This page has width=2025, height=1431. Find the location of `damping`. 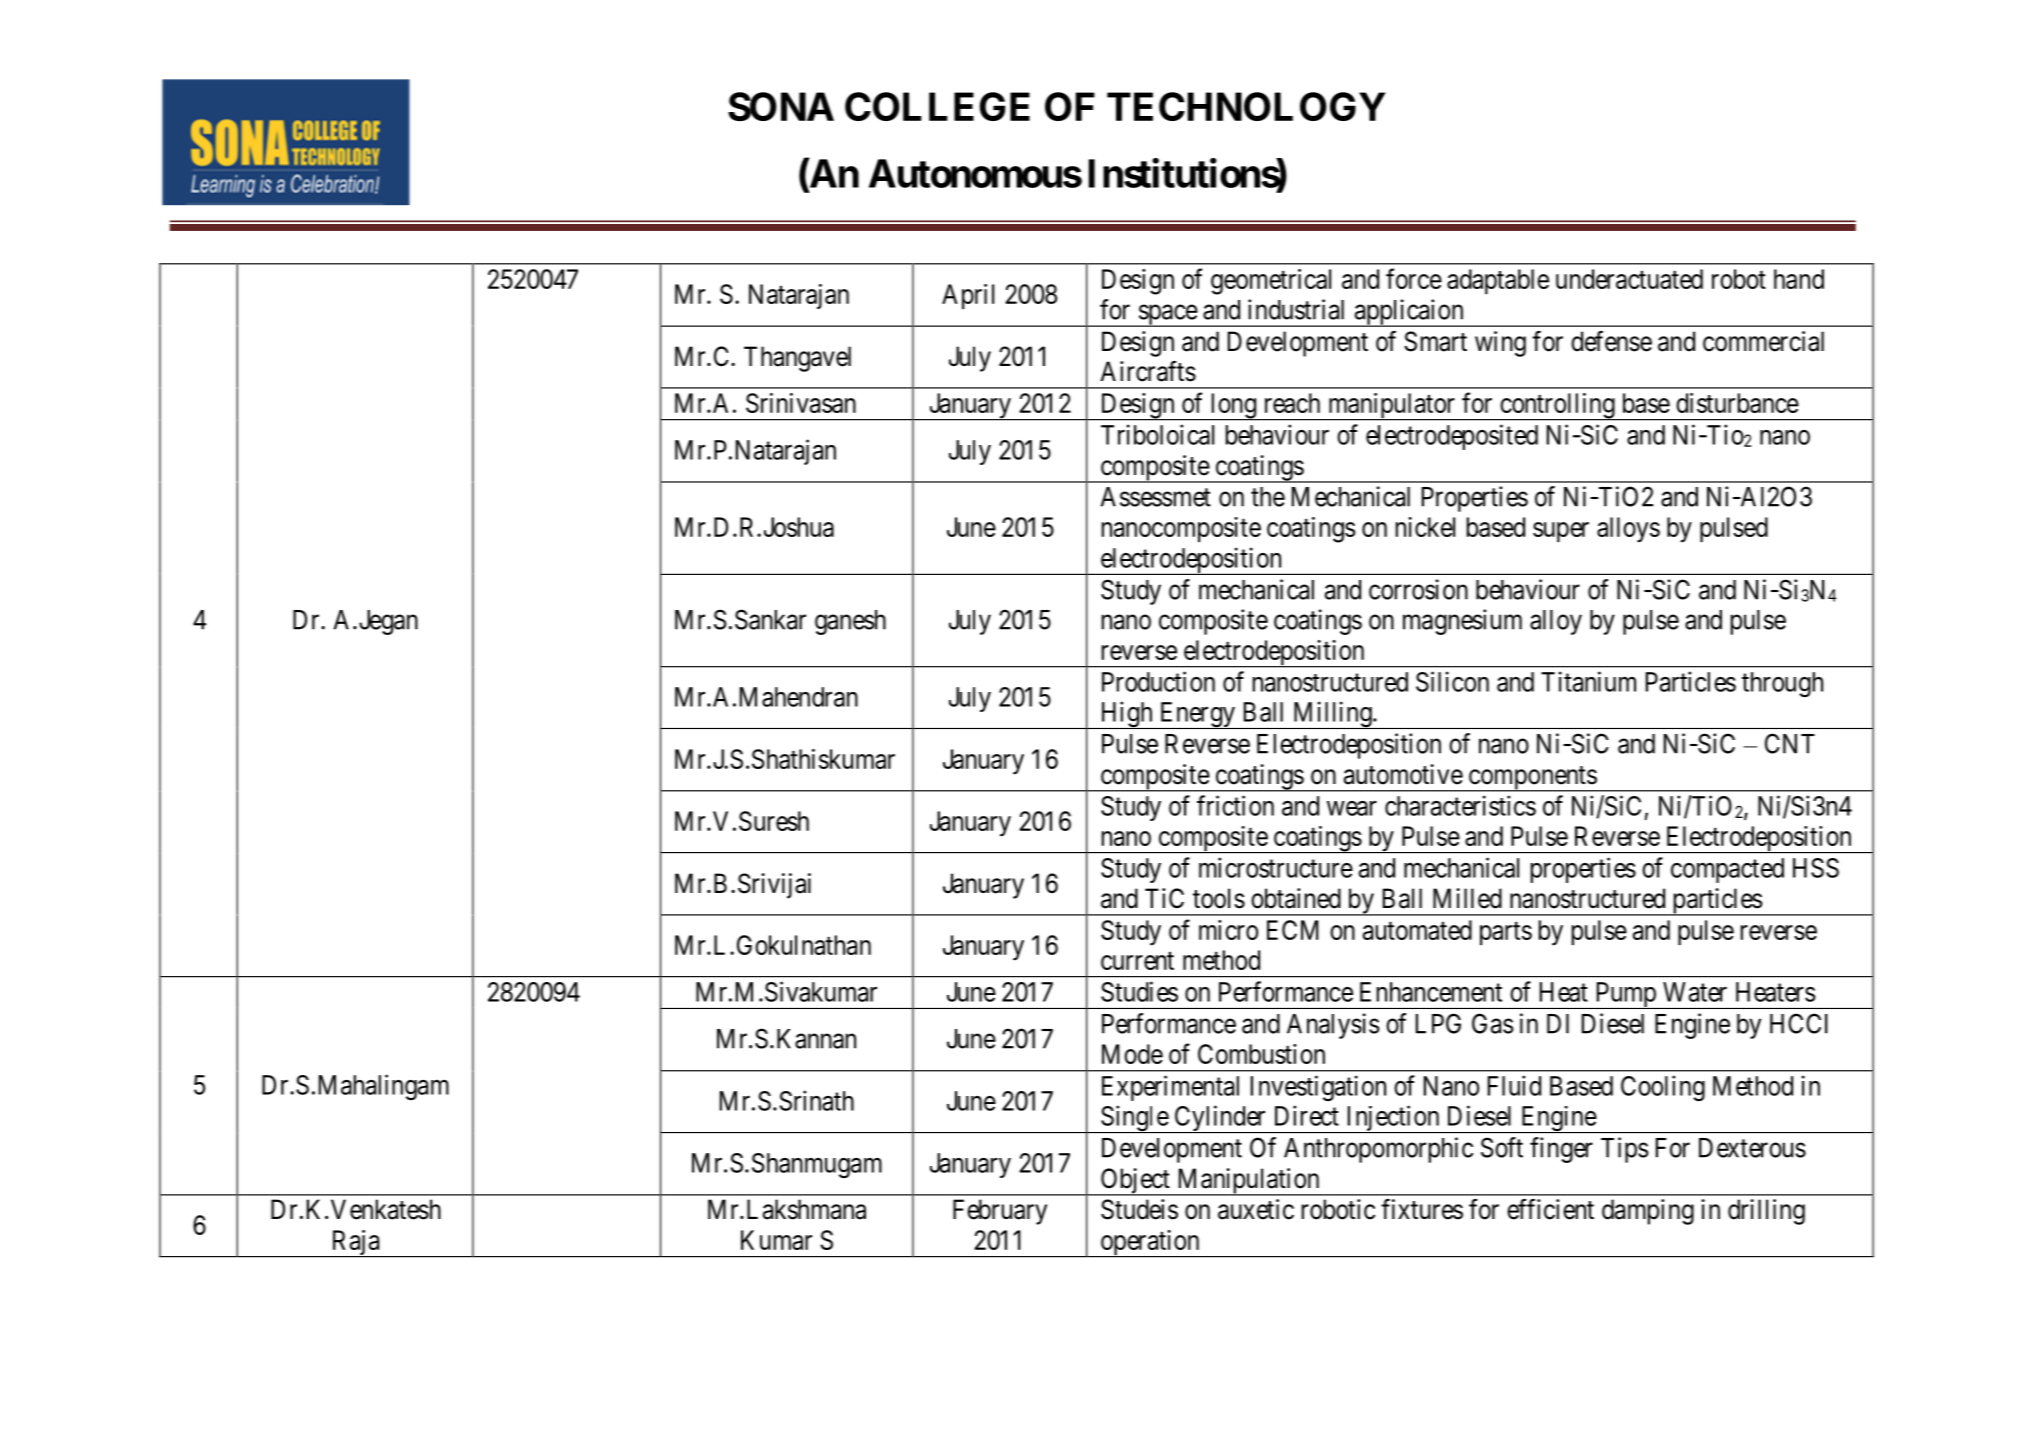

damping is located at coordinates (1648, 1212).
